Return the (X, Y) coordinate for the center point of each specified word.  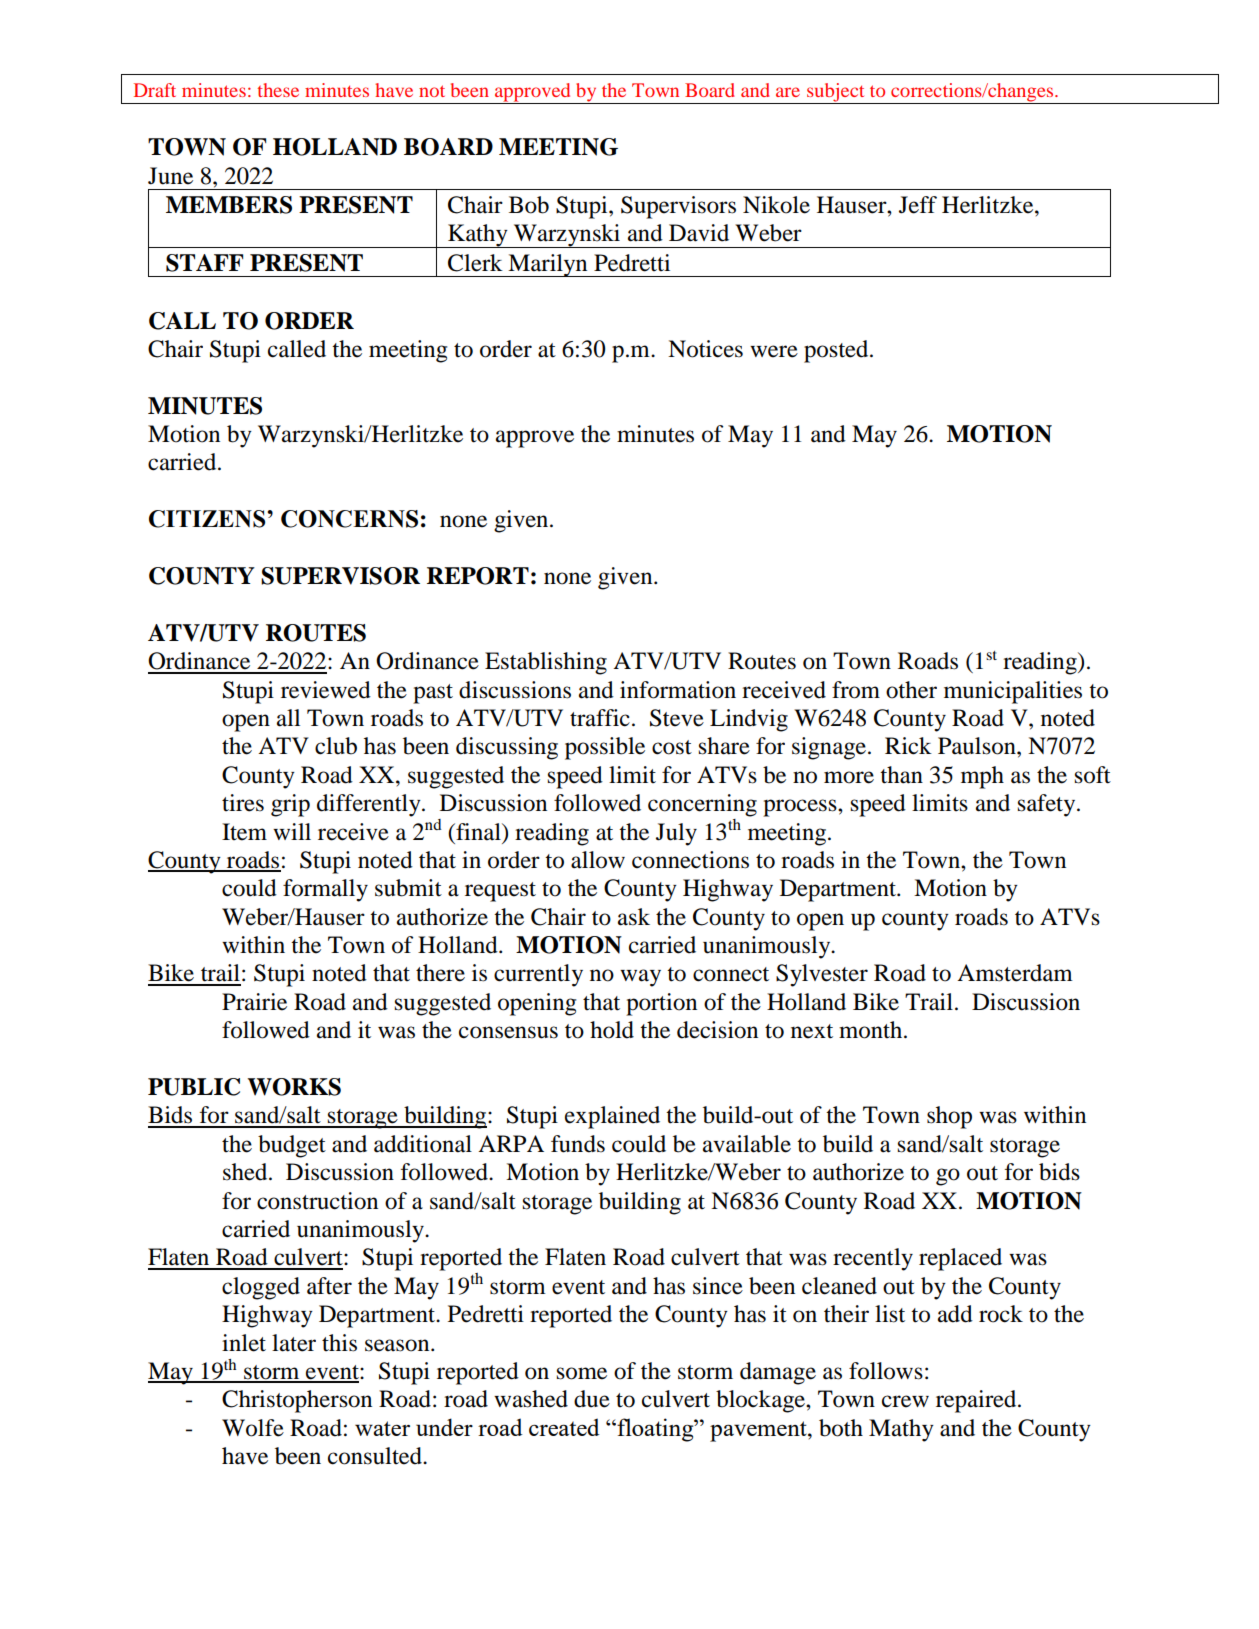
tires (243, 803)
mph (982, 777)
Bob (529, 205)
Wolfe (253, 1428)
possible (605, 748)
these (278, 90)
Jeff (918, 205)
